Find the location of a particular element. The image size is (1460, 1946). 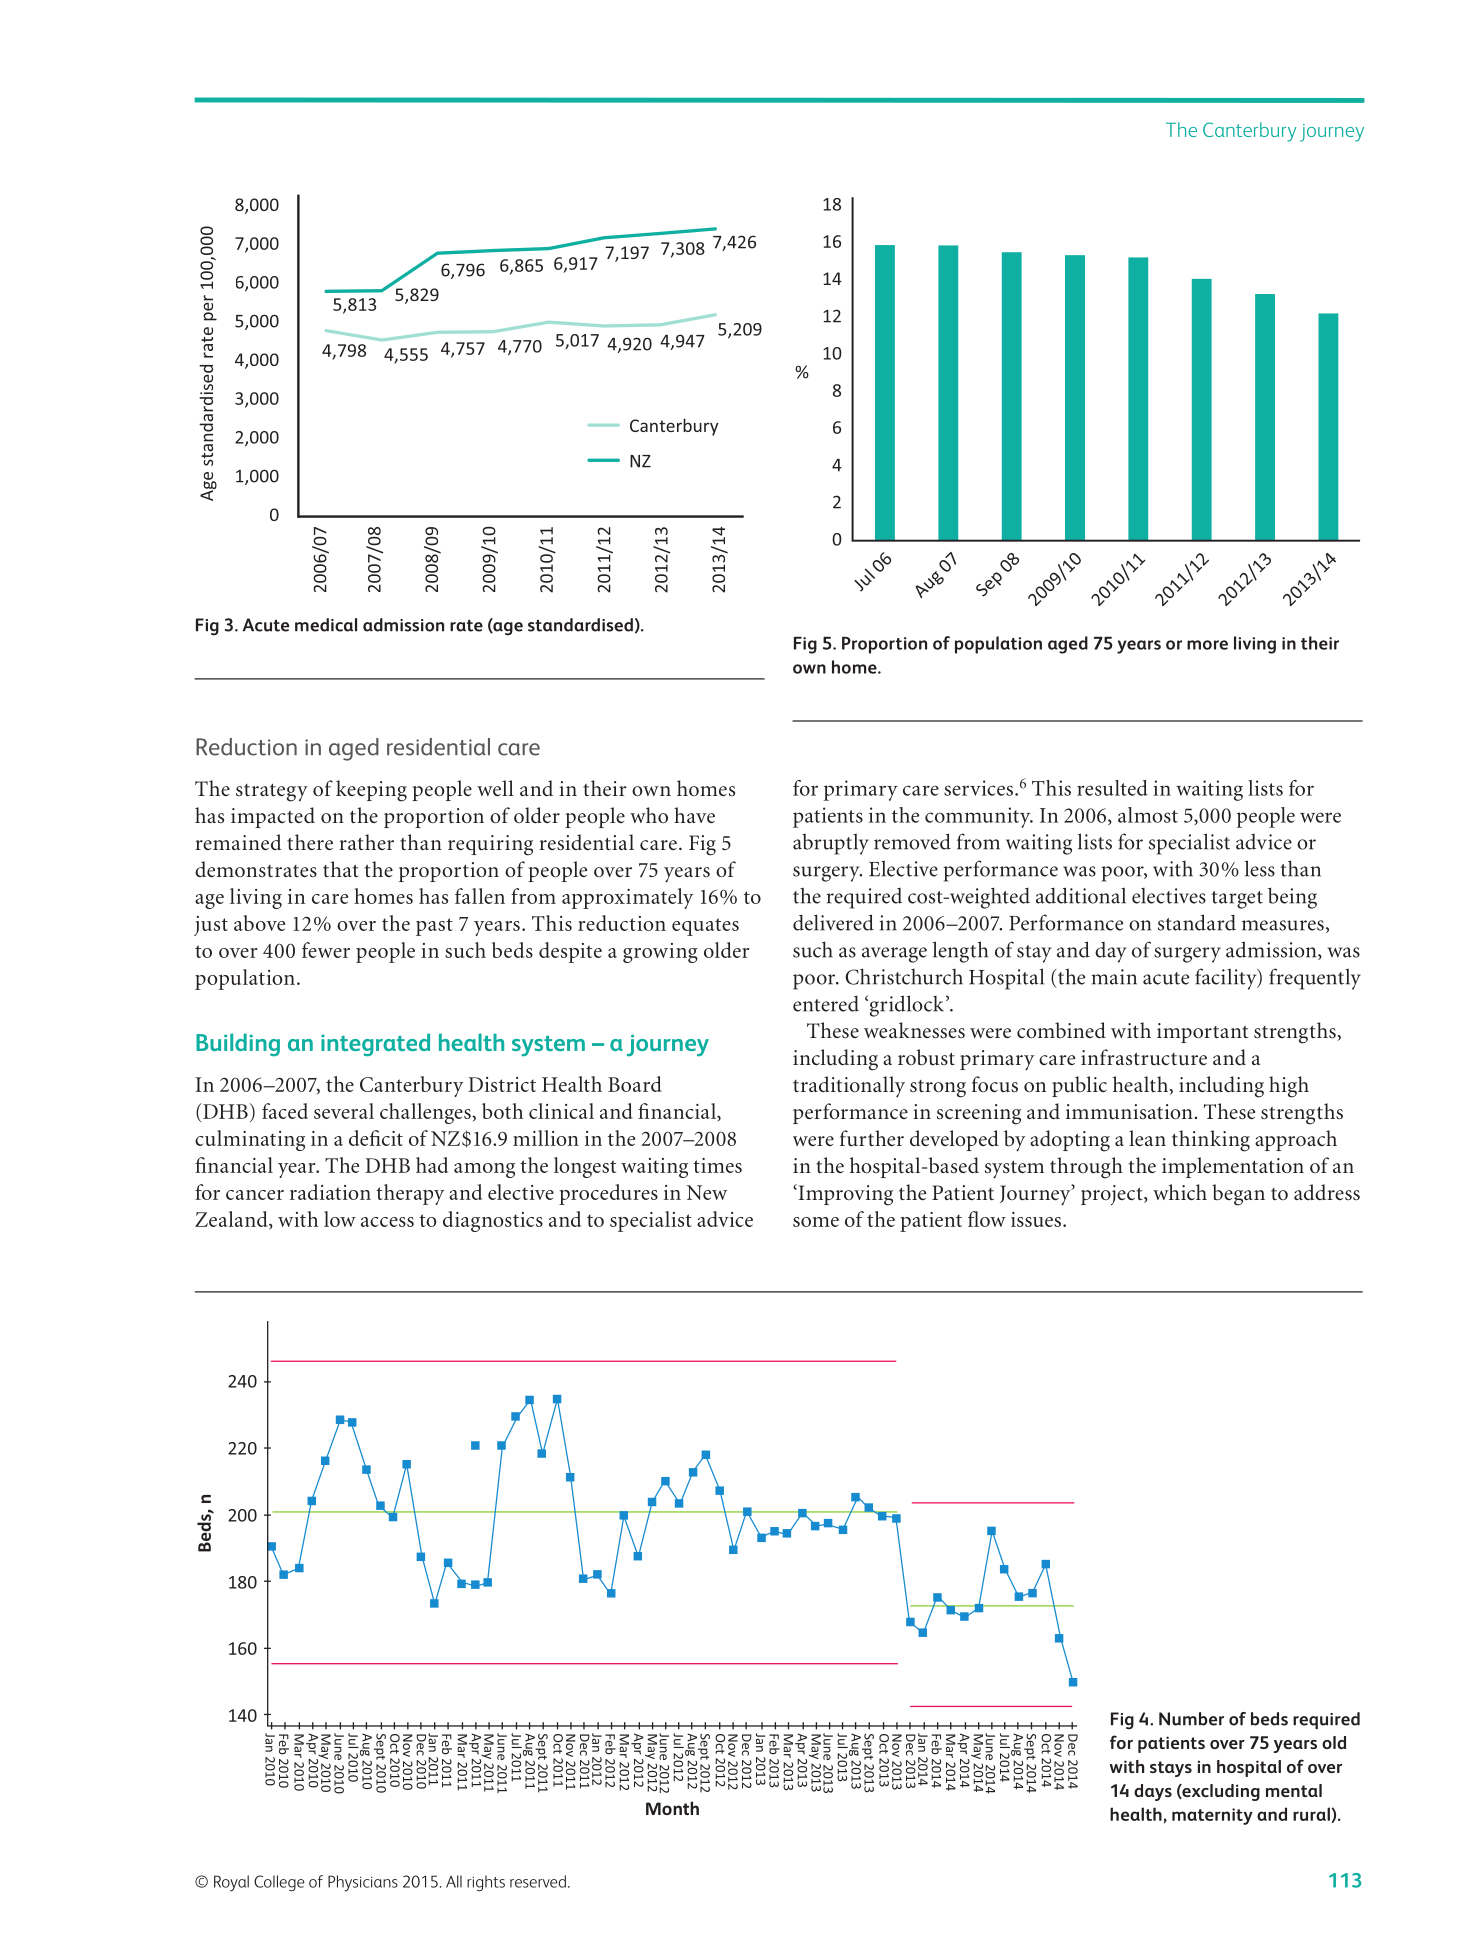

Month is located at coordinates (672, 1808).
